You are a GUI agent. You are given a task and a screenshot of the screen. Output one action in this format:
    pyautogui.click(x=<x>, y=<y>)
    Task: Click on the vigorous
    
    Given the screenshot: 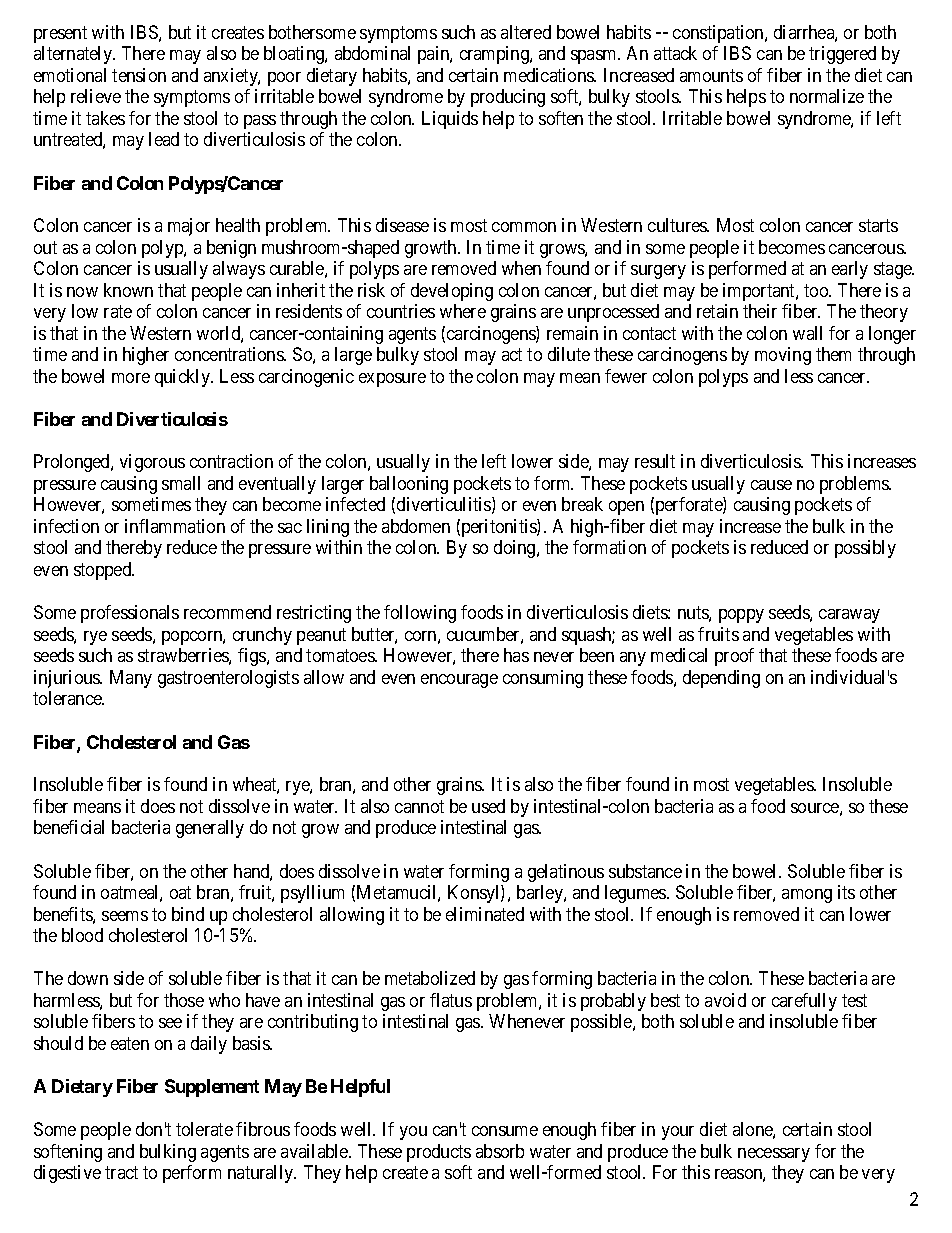 What is the action you would take?
    pyautogui.click(x=152, y=463)
